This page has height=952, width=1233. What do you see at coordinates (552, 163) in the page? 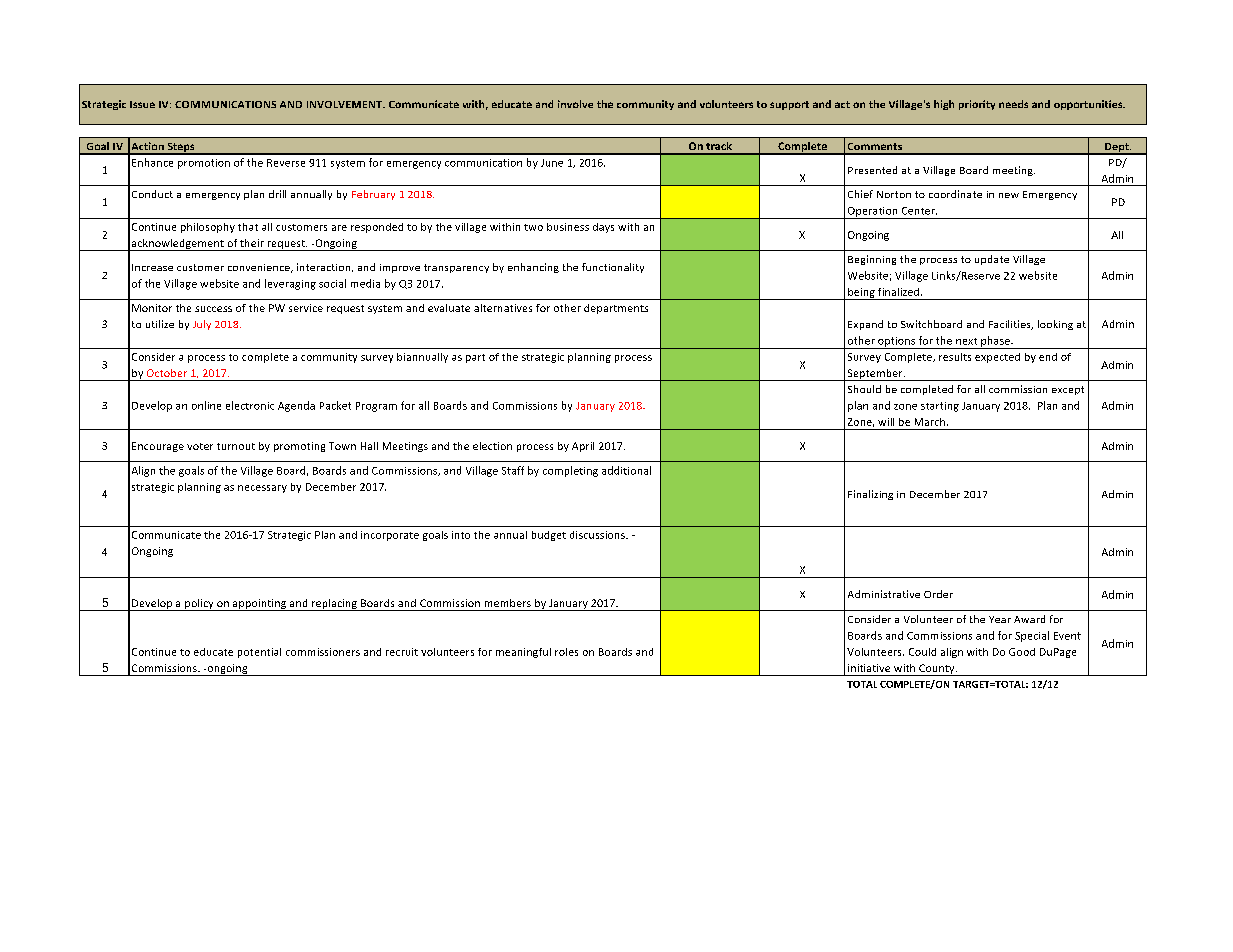
I see `June` at bounding box center [552, 163].
